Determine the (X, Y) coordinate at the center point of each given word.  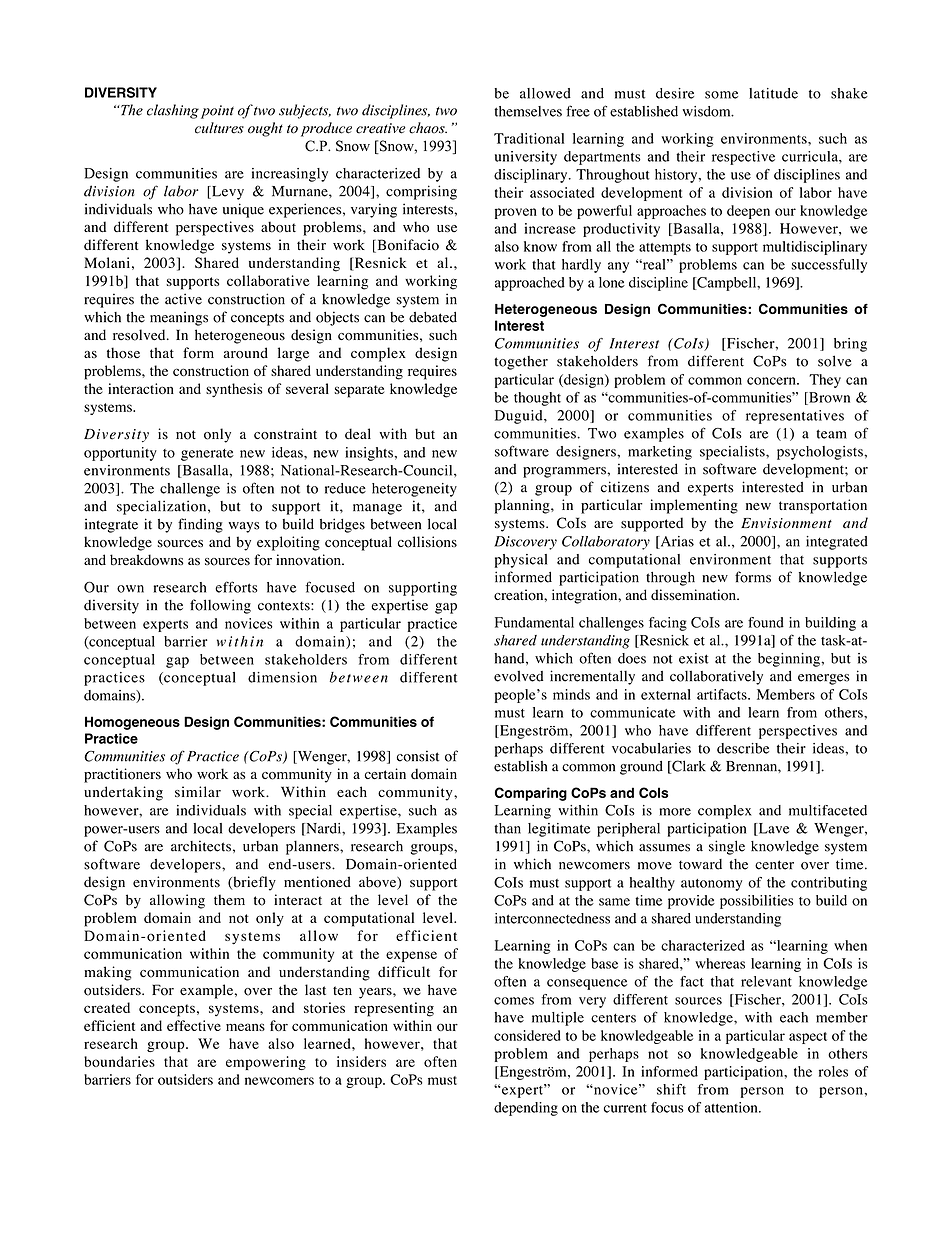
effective (194, 1025)
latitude (773, 93)
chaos (428, 128)
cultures (219, 128)
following (220, 606)
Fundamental (534, 622)
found (766, 622)
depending (526, 1109)
